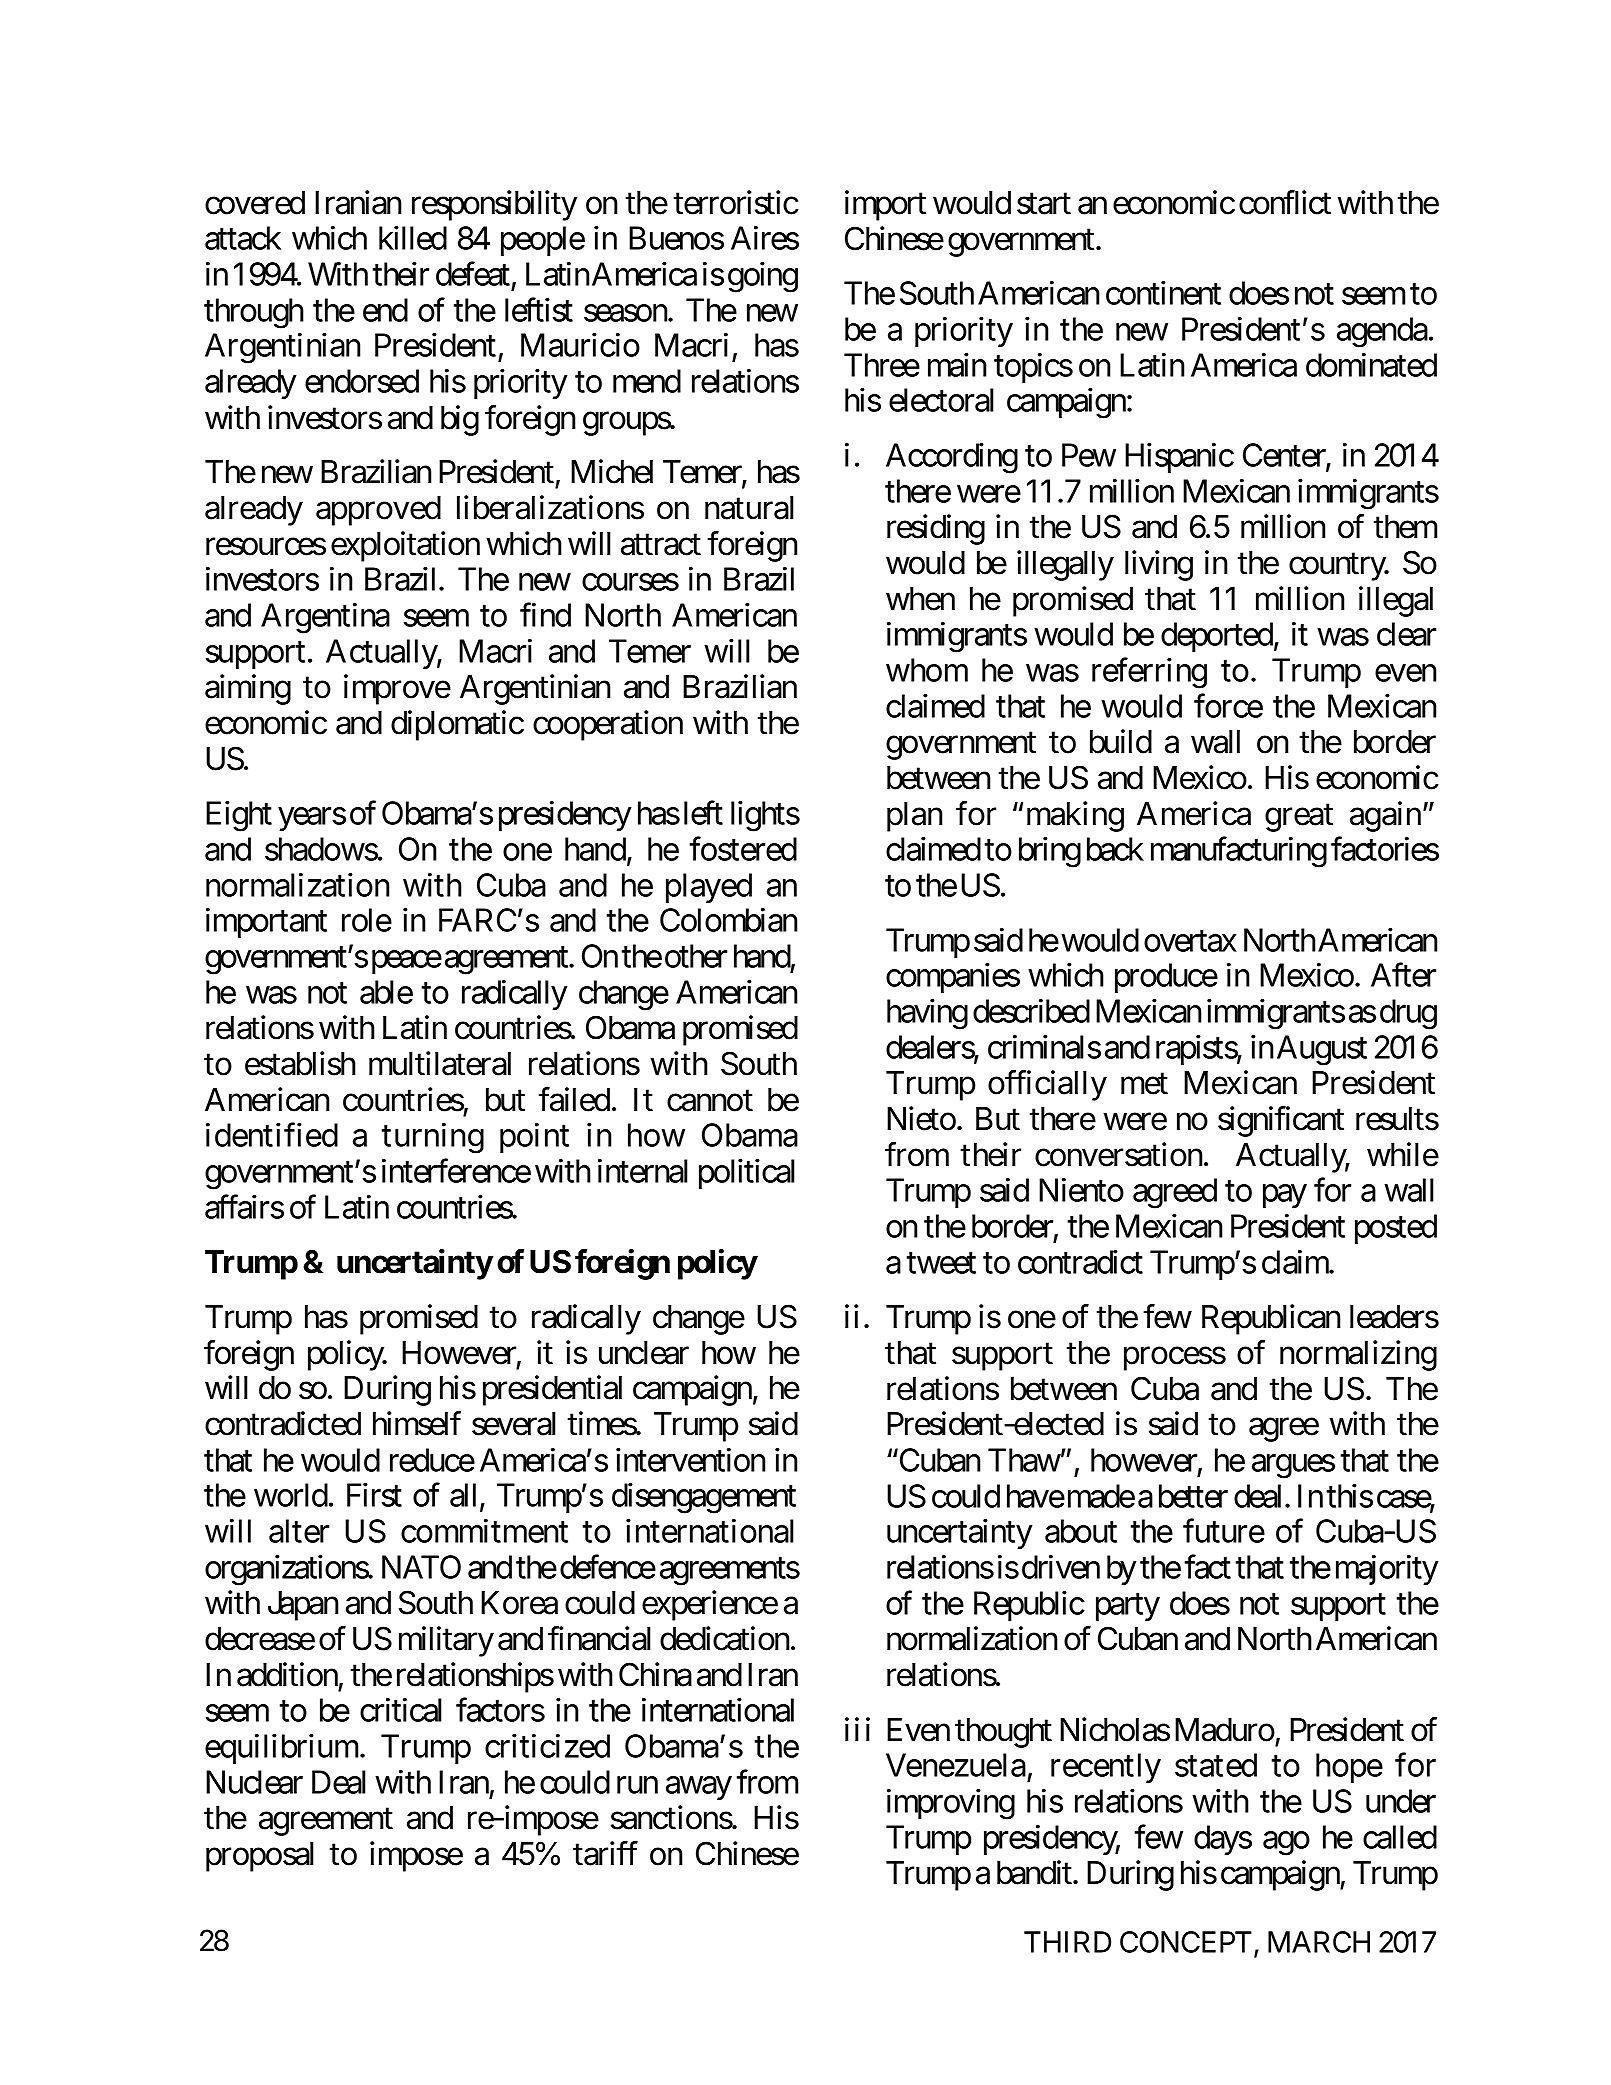 This screenshot has height=2085, width=1611. I want to click on Argentina, so click(325, 618).
